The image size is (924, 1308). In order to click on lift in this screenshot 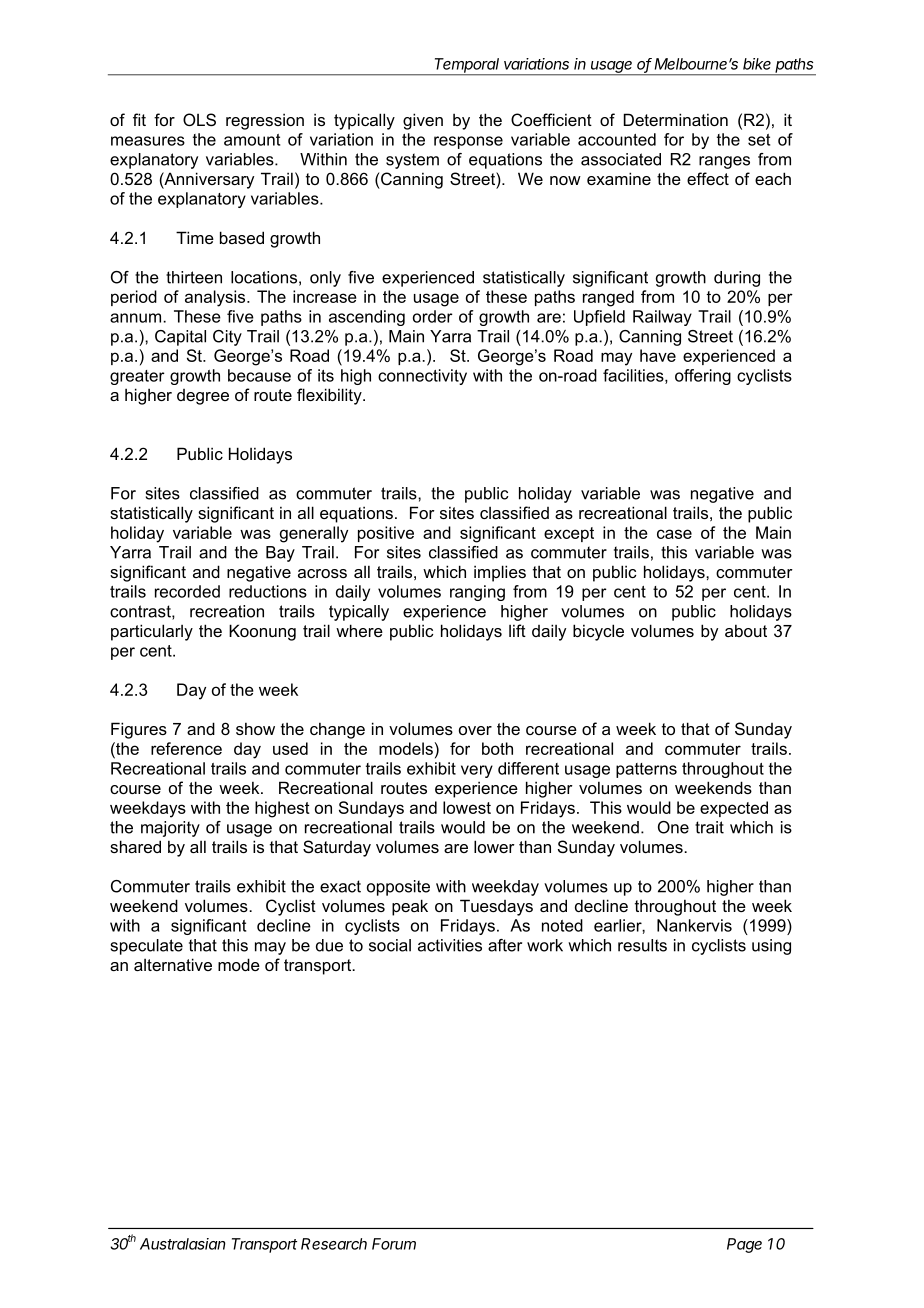, I will do `click(517, 630)`.
